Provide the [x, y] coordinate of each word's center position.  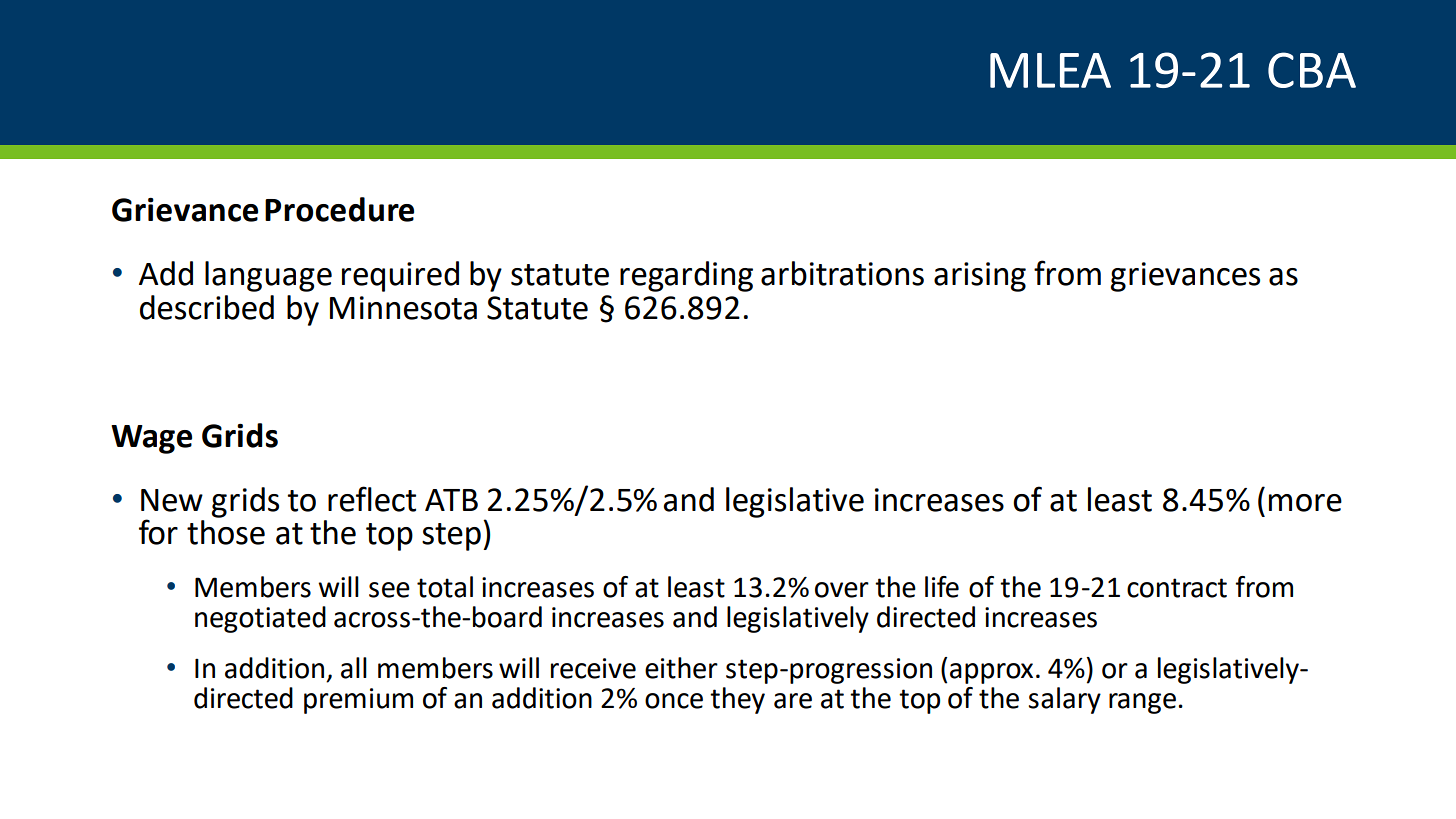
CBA [1312, 70]
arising [980, 277]
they [737, 700]
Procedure [339, 209]
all [354, 668]
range [1142, 703]
